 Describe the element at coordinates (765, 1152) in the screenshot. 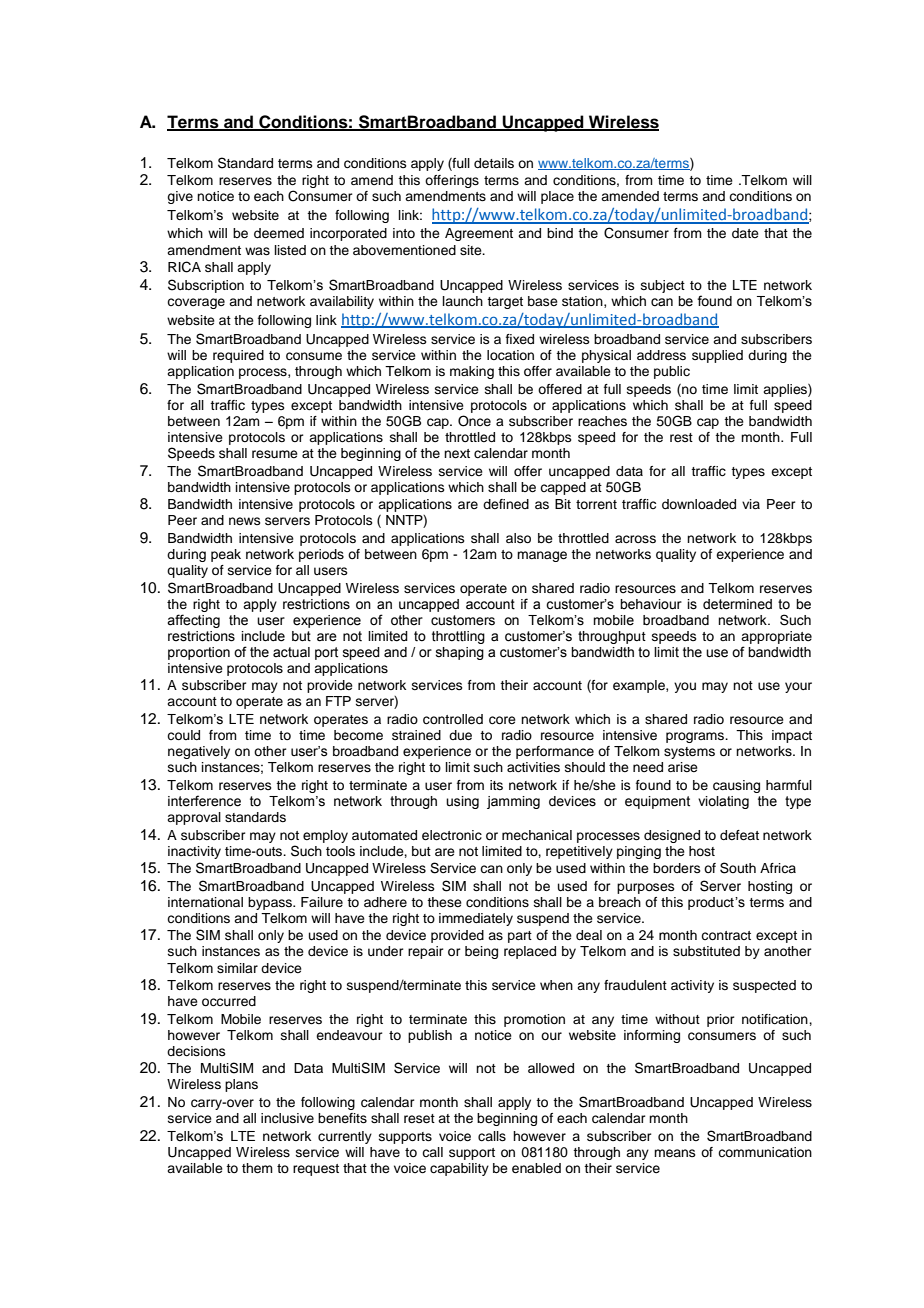

I see `communication` at that location.
